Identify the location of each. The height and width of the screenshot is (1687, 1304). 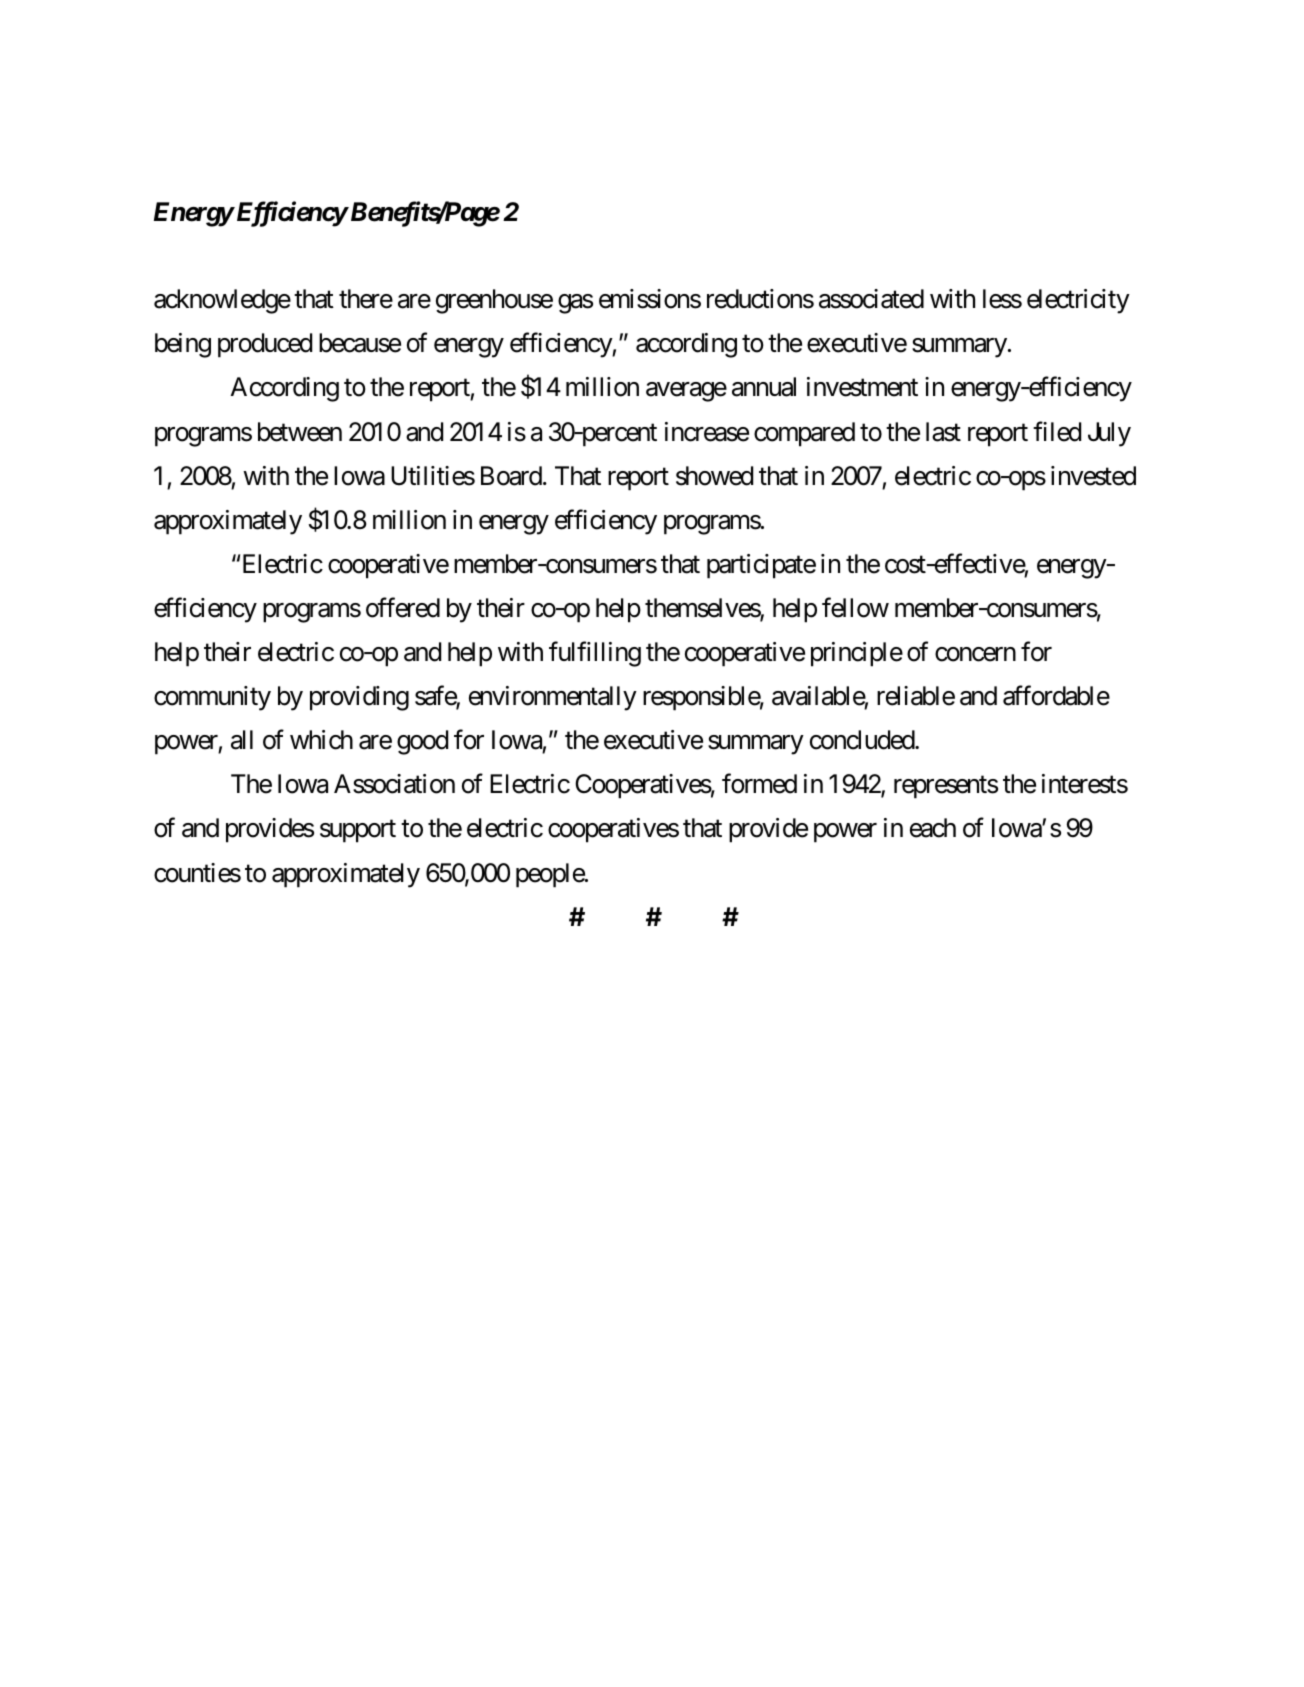
(933, 828).
